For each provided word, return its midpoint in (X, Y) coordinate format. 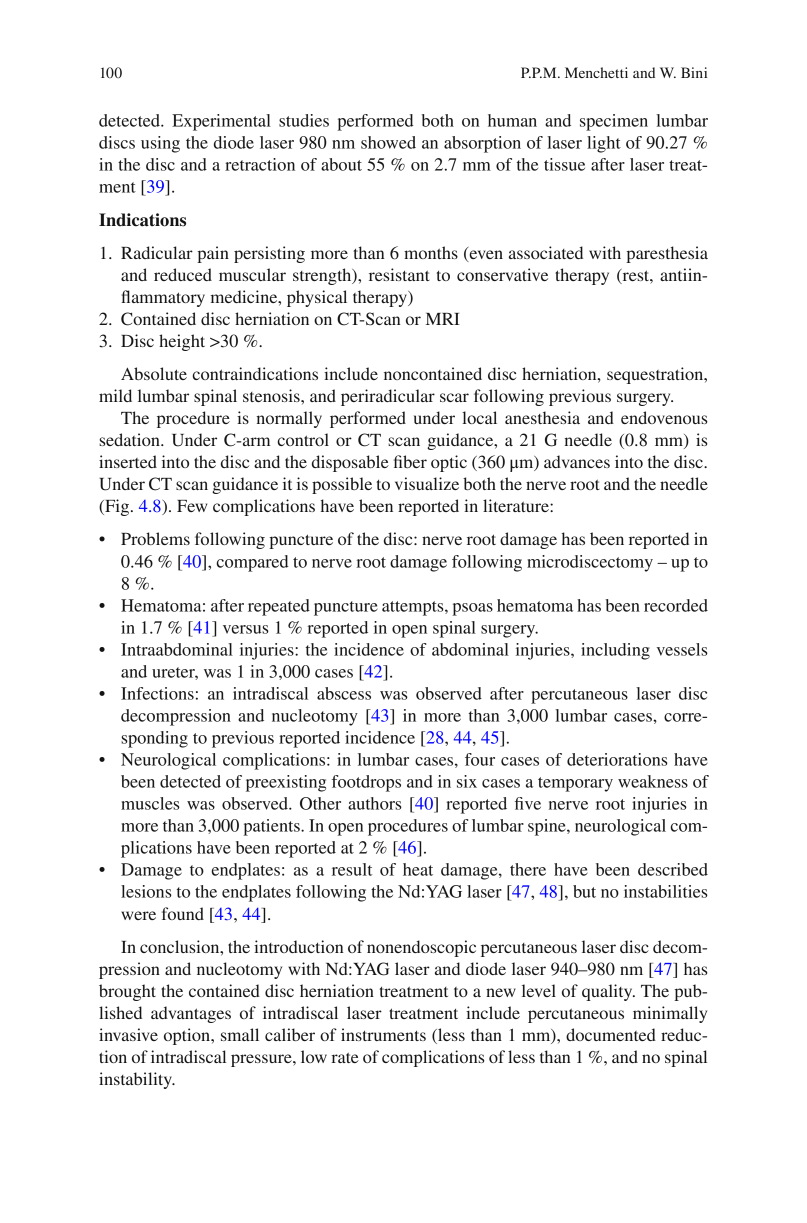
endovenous (664, 417)
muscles (150, 803)
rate (345, 1057)
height (182, 342)
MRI (443, 319)
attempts (414, 608)
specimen (614, 122)
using (160, 144)
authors (375, 803)
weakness (653, 781)
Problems (155, 538)
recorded (676, 605)
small (240, 1034)
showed (388, 142)
